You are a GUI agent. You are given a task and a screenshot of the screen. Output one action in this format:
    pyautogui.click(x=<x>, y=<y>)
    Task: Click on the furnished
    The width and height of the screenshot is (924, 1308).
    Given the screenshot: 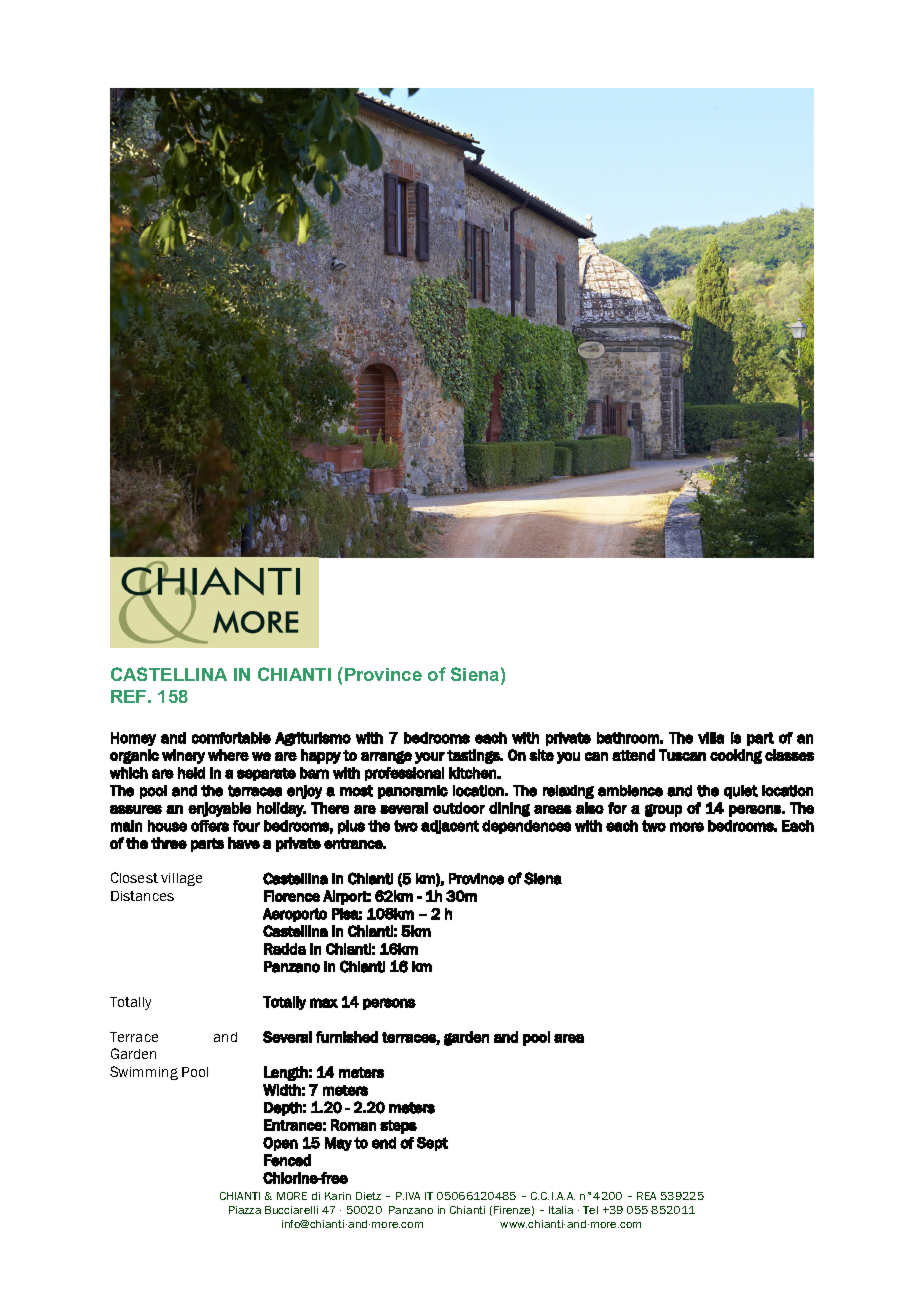 What is the action you would take?
    pyautogui.click(x=347, y=1037)
